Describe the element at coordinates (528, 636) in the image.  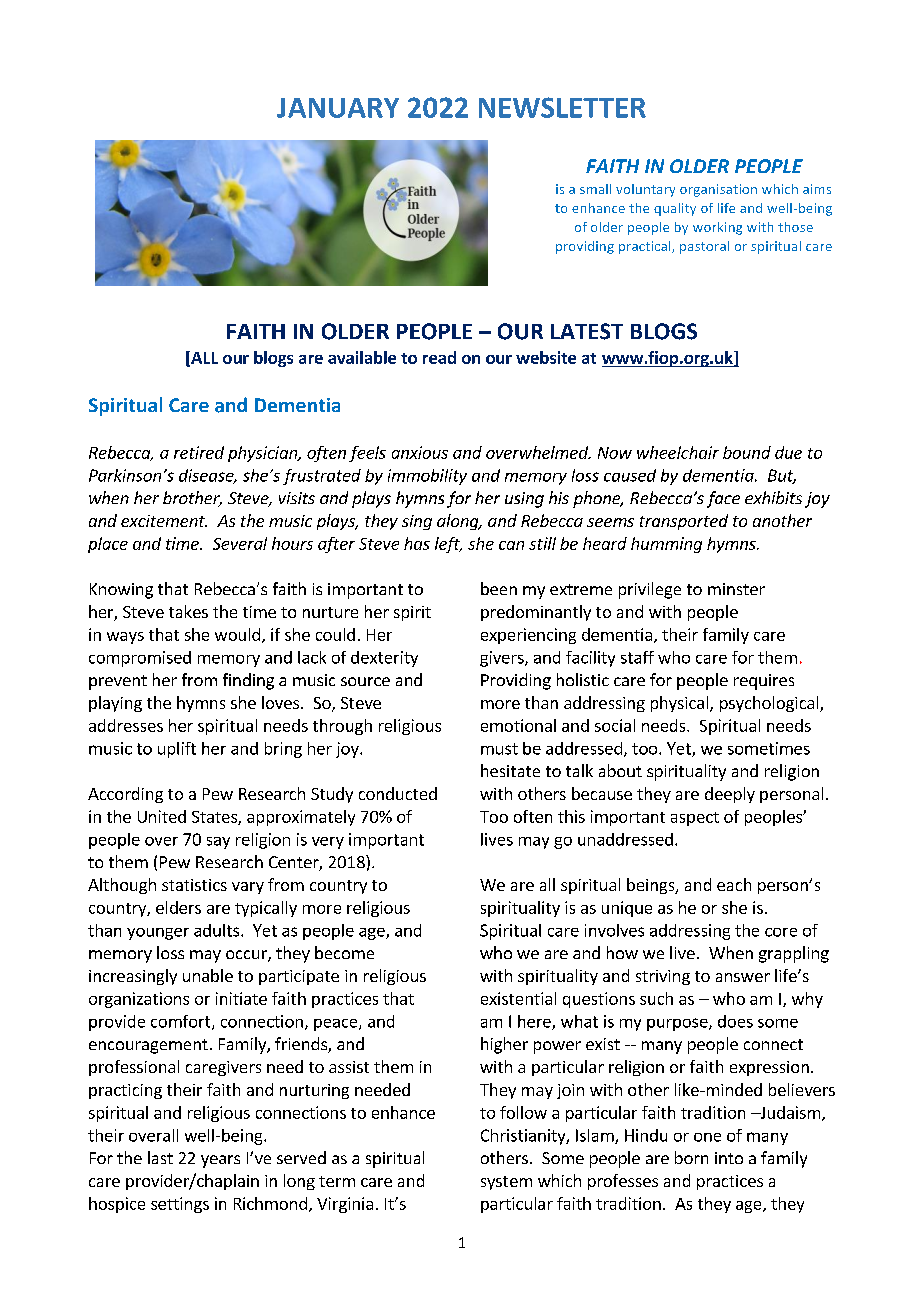
I see `experiencing` at that location.
